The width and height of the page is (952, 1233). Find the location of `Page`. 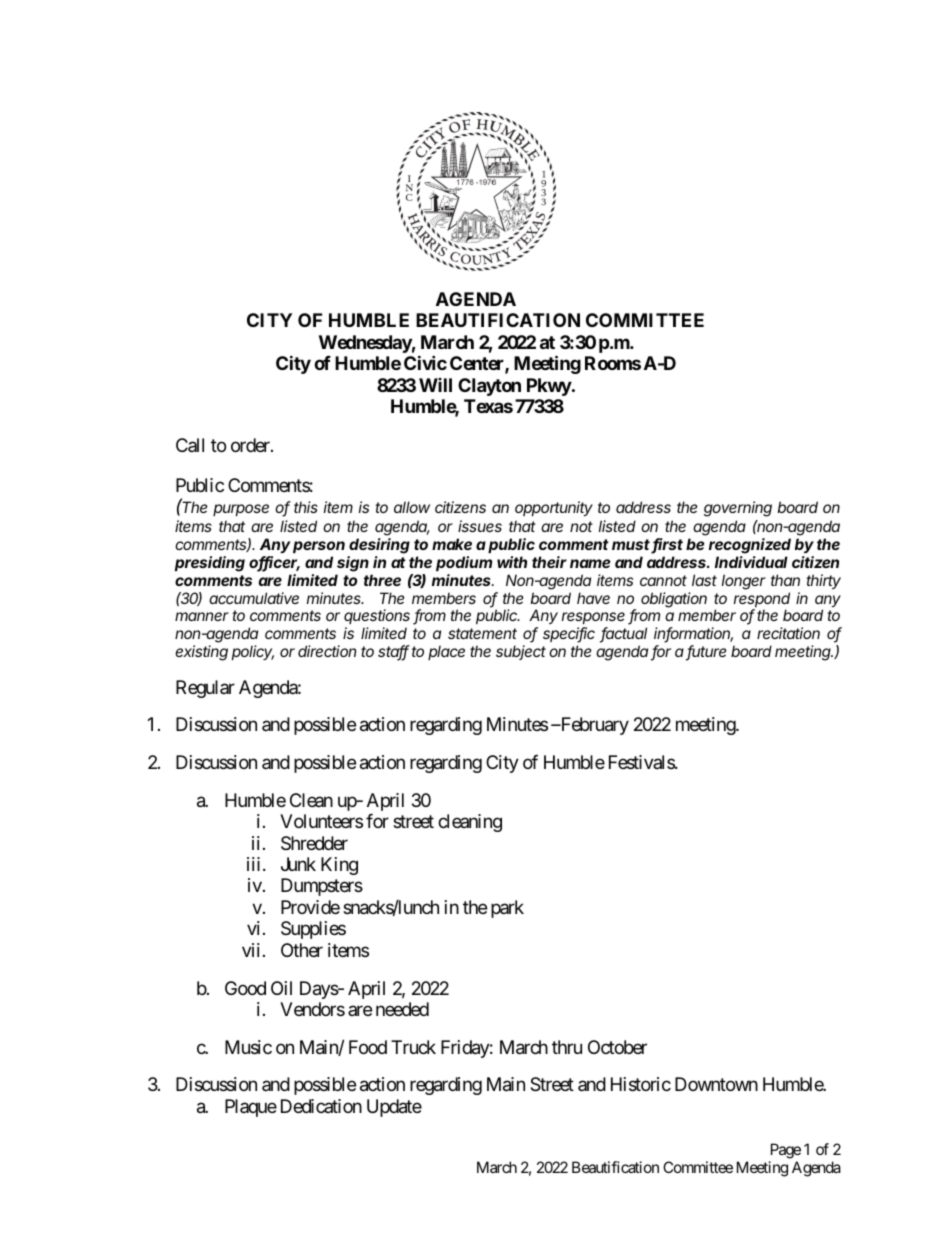

Page is located at coordinates (786, 1151).
